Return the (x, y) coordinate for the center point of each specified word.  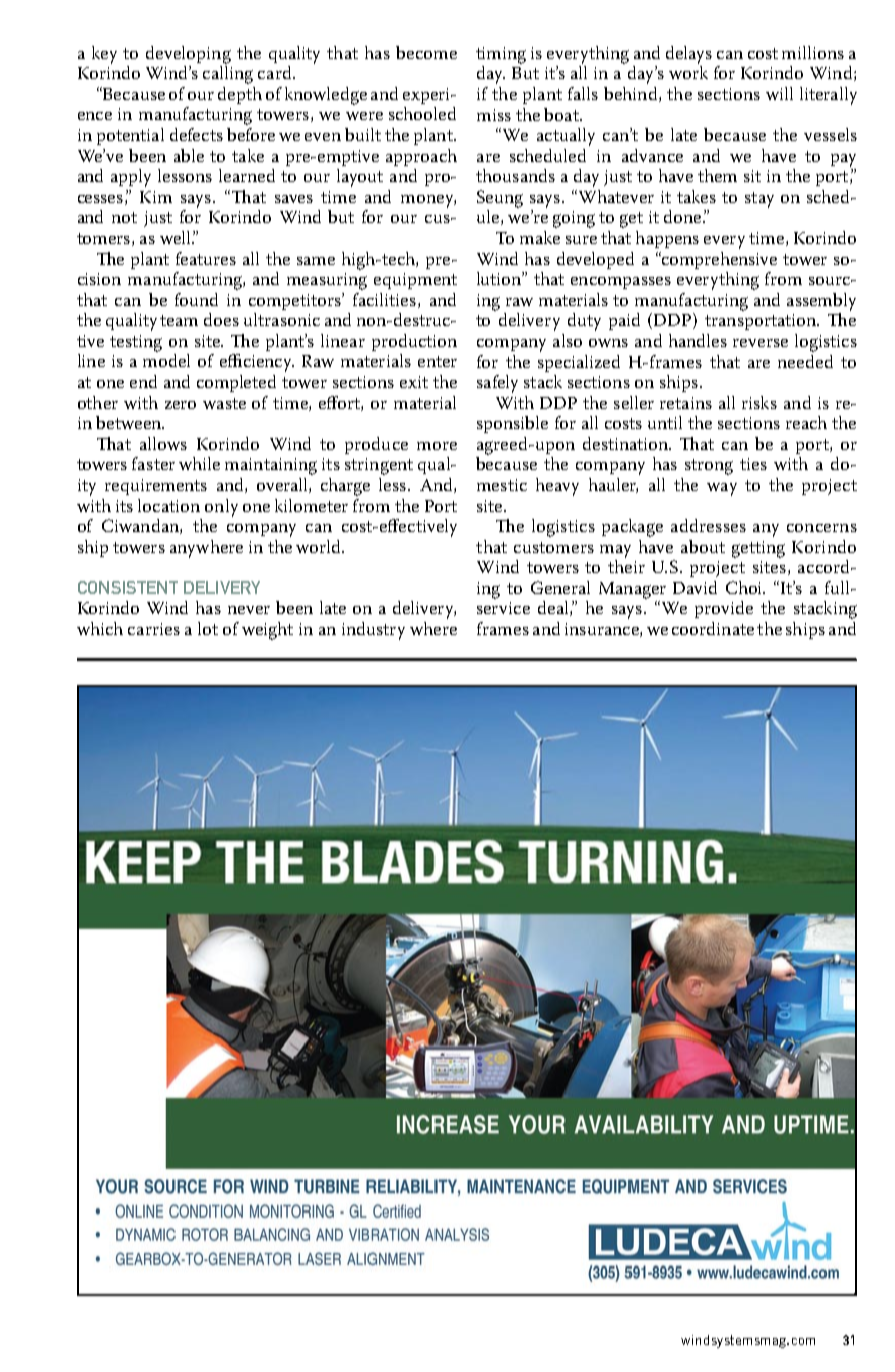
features (206, 258)
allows (163, 443)
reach (806, 422)
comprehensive (718, 260)
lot (208, 628)
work (688, 72)
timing (501, 55)
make (540, 237)
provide (724, 609)
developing (188, 55)
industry (373, 631)
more (437, 446)
